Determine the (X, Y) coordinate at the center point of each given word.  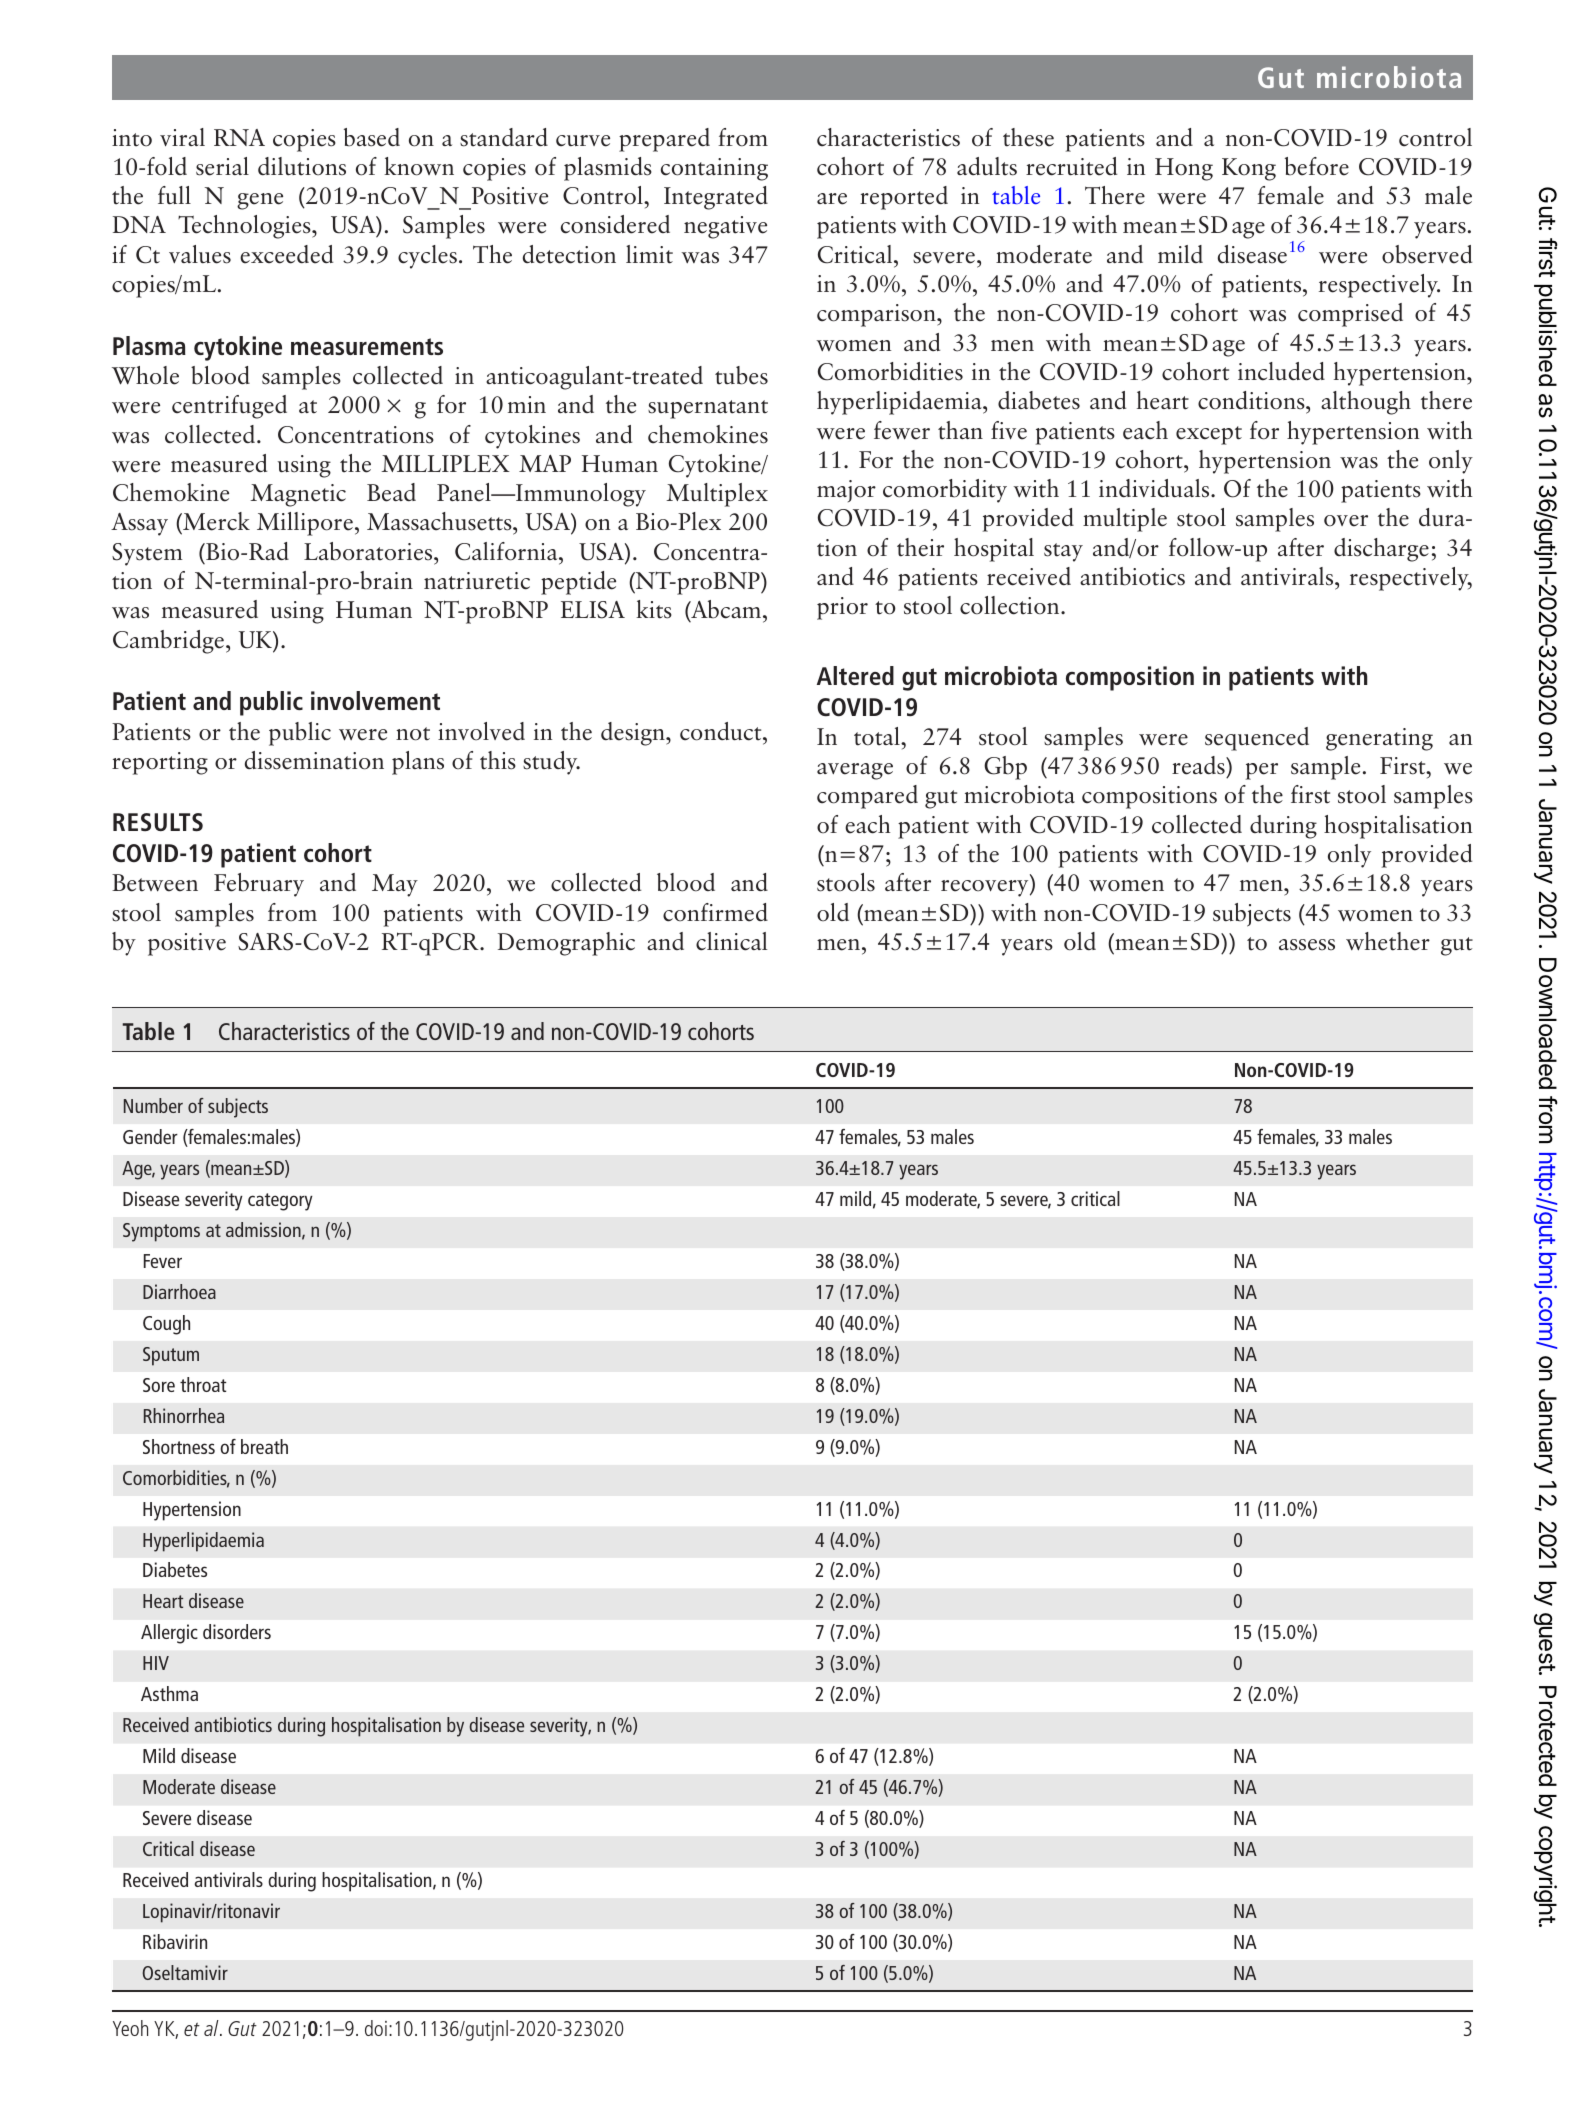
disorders (237, 1631)
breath (264, 1446)
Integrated (716, 198)
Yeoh (130, 2028)
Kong (1249, 169)
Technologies (245, 227)
